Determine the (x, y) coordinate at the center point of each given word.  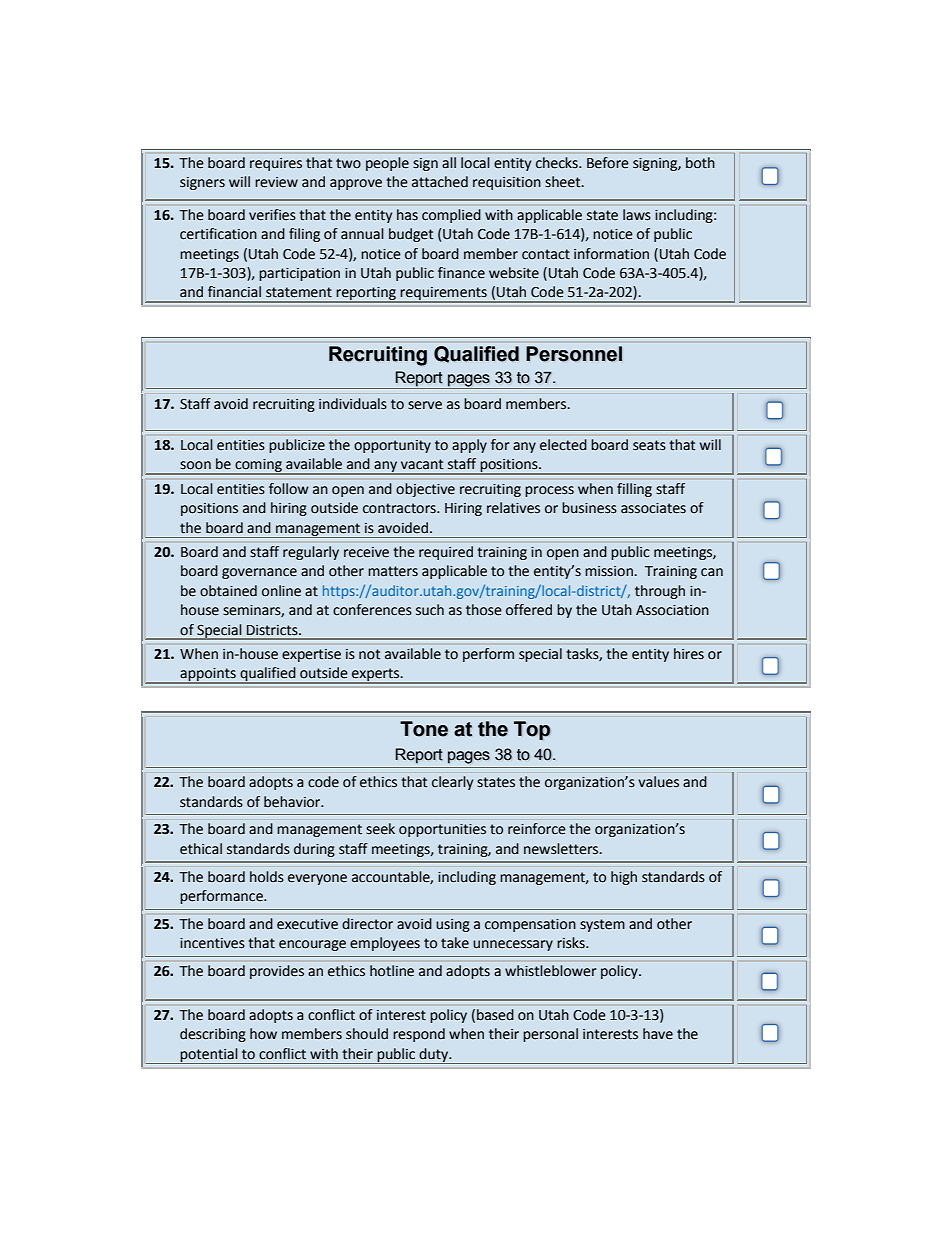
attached (440, 182)
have (658, 1034)
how (263, 1034)
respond (419, 1035)
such (430, 610)
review (276, 182)
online (281, 591)
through (660, 592)
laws (636, 214)
